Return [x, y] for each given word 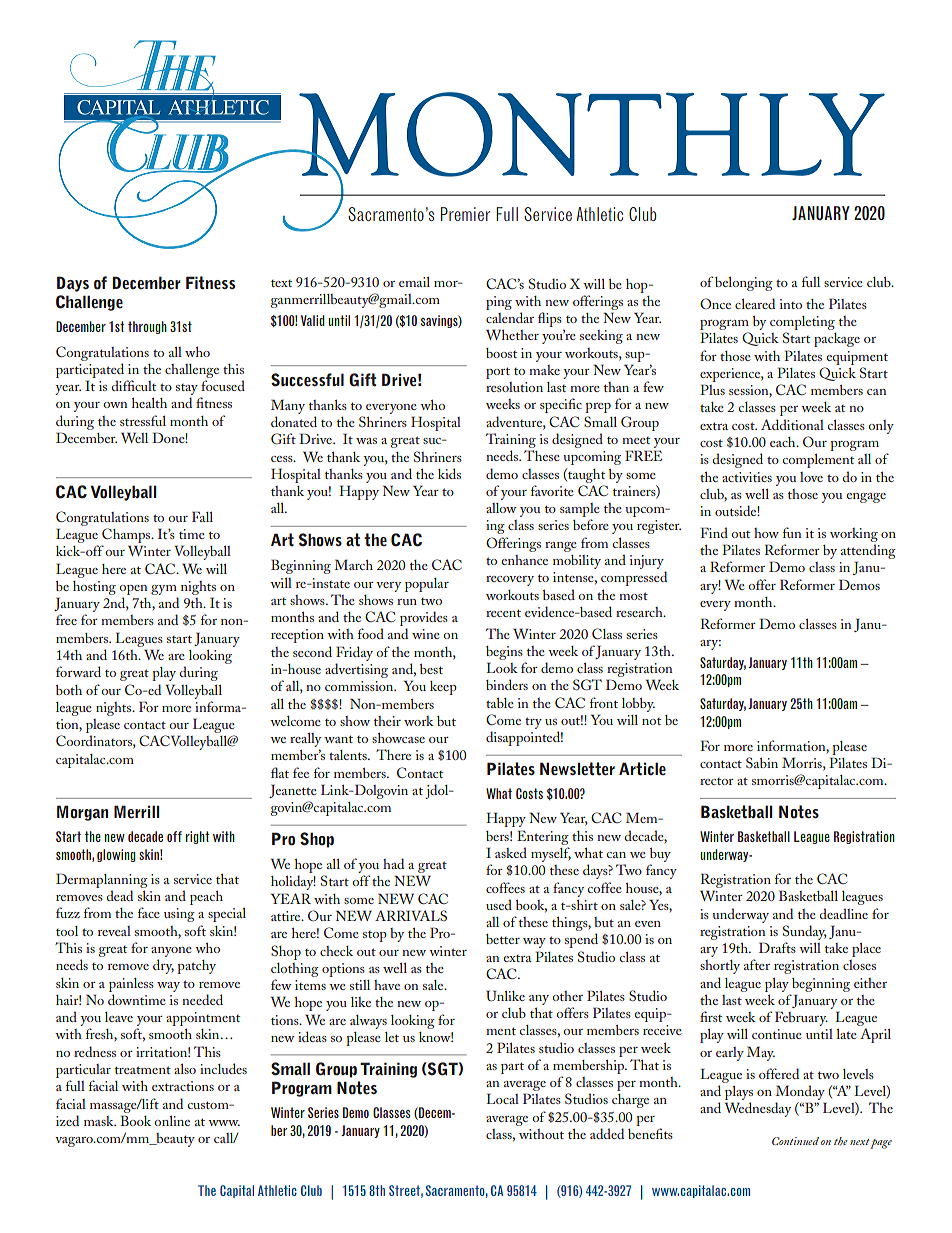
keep [443, 688]
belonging [744, 284]
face [149, 912]
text [281, 283]
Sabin [762, 763]
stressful [143, 420]
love [811, 477]
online [172, 1121]
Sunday [805, 932]
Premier [465, 214]
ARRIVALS [411, 915]
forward [78, 671]
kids [449, 473]
